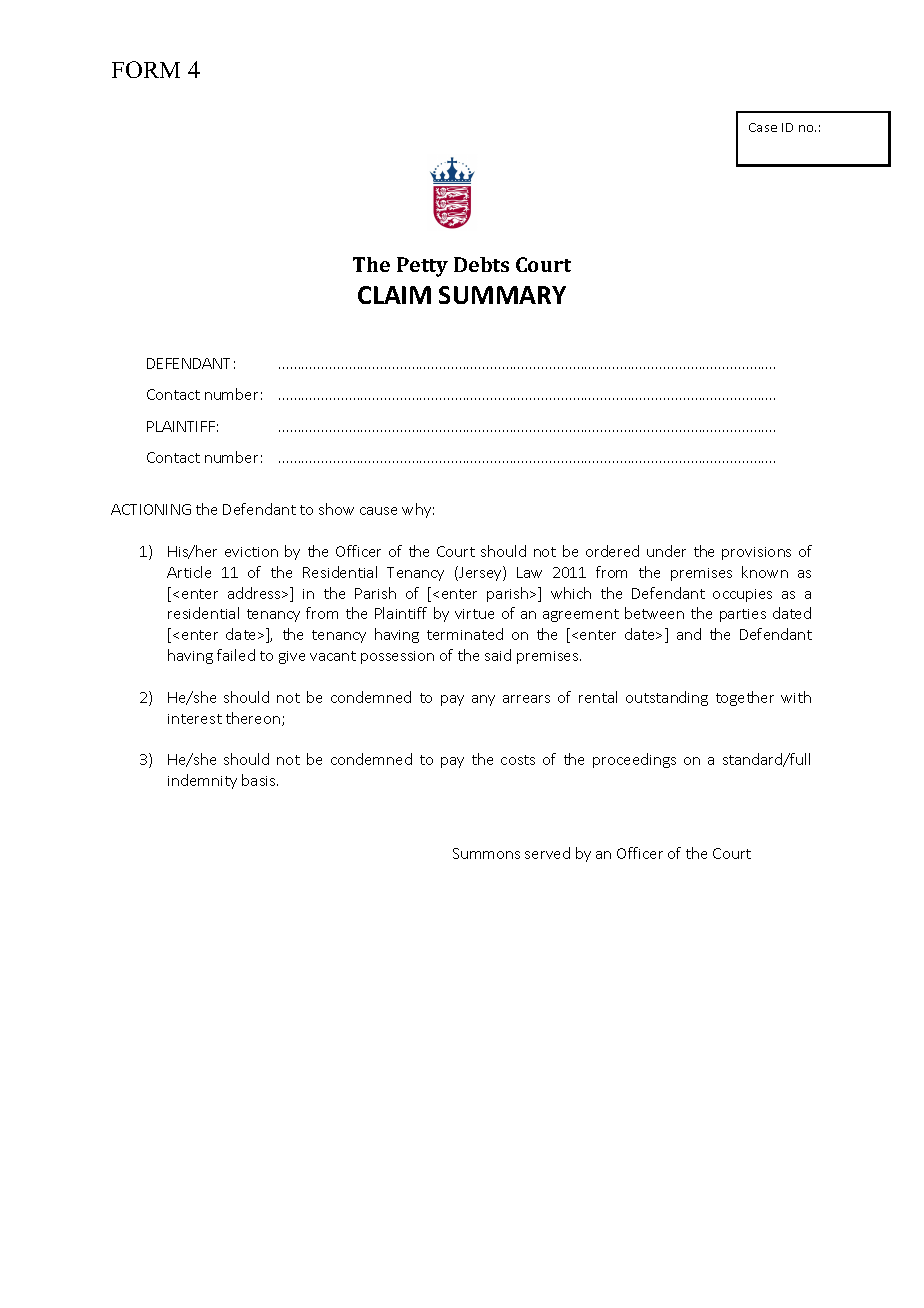  I want to click on Debts, so click(481, 264).
